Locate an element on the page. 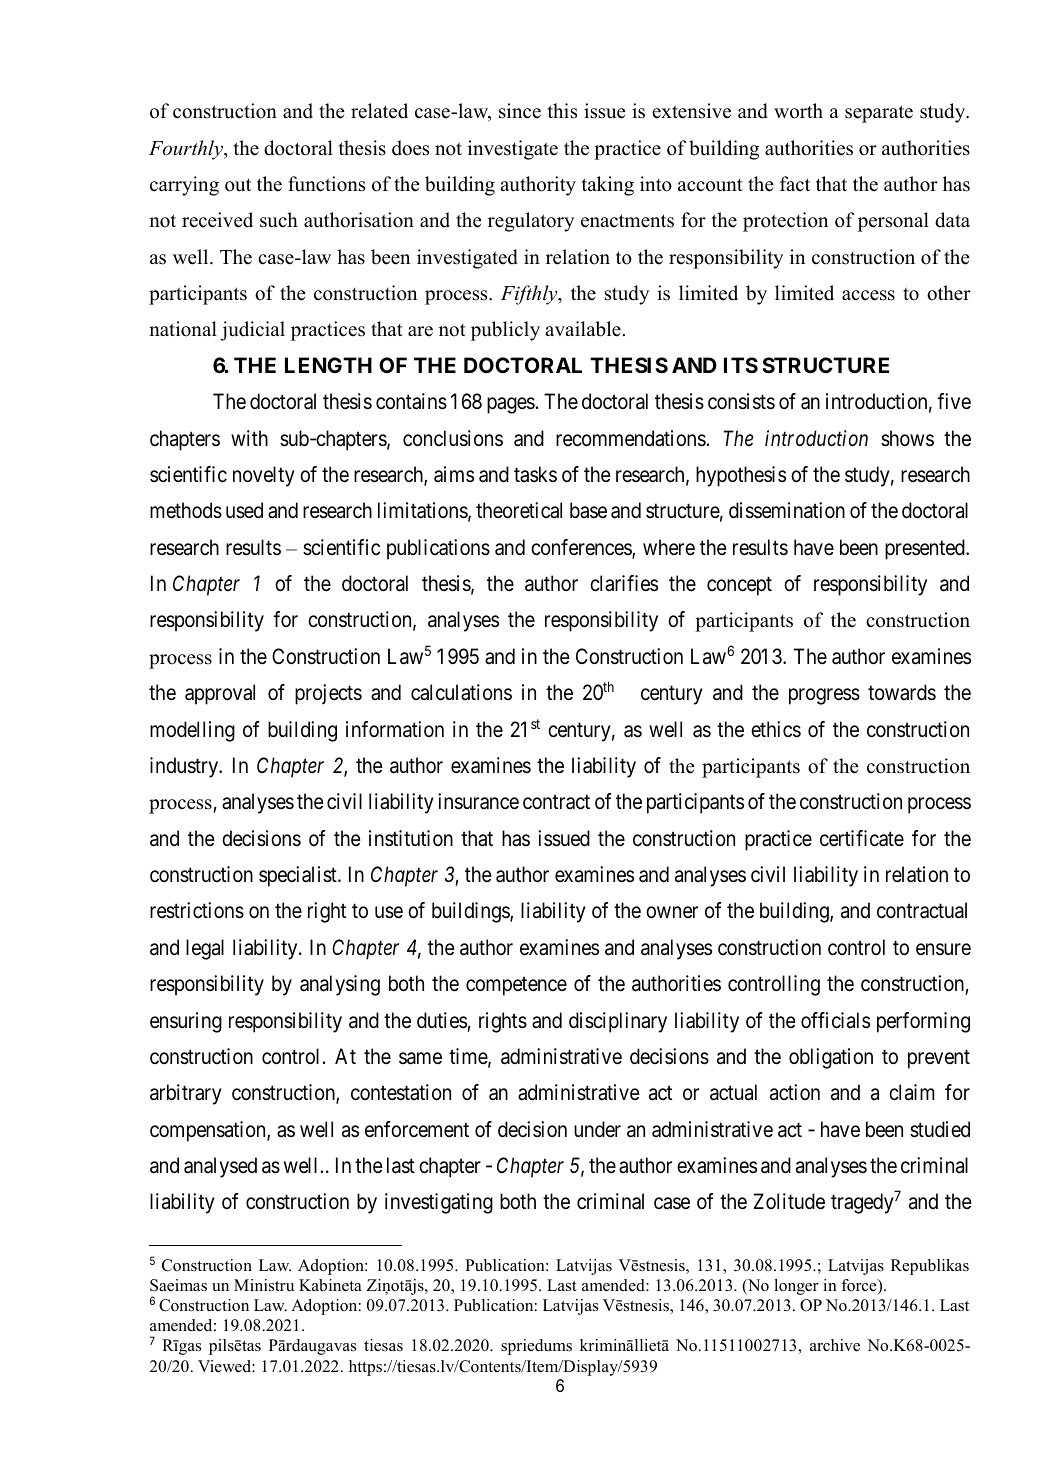  investigating is located at coordinates (439, 1203).
